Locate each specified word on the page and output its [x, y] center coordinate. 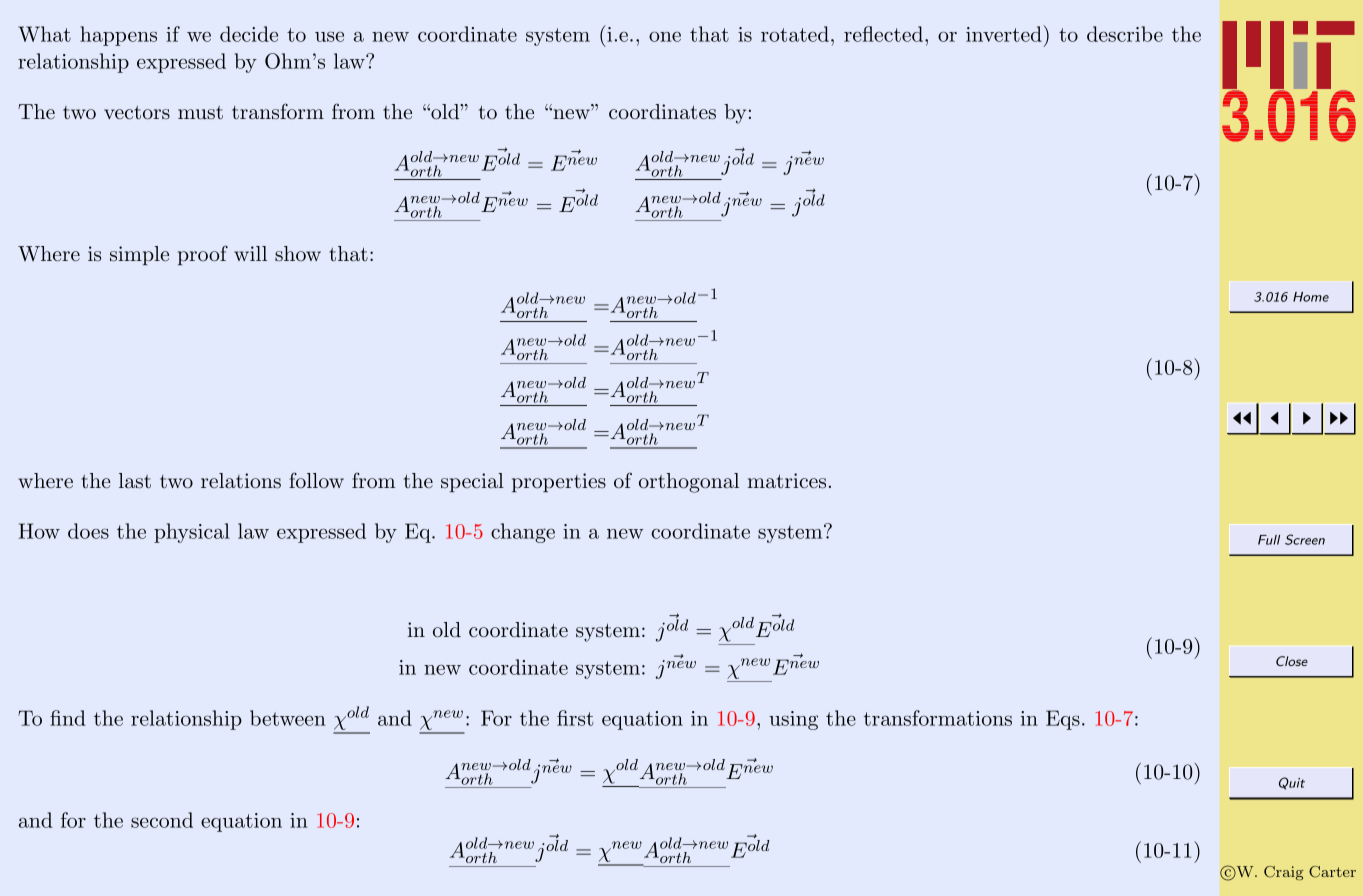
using [793, 720]
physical [192, 533]
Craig [1284, 873]
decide [249, 34]
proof [203, 255]
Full [1269, 540]
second [162, 820]
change [523, 533]
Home [1311, 297]
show [298, 254]
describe [1125, 34]
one [665, 36]
